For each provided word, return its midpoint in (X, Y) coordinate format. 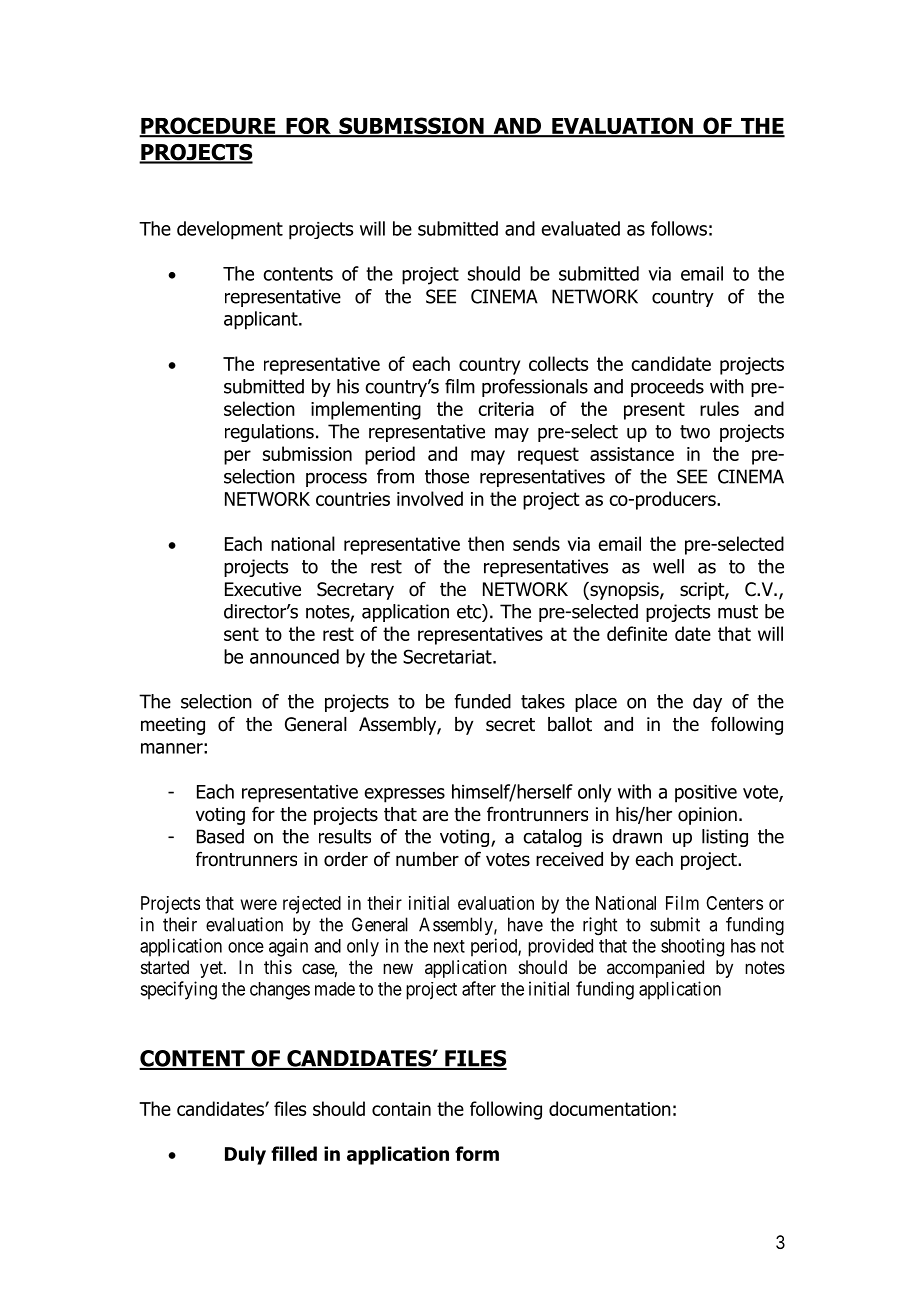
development (230, 230)
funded (482, 701)
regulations (269, 433)
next (449, 946)
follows (679, 228)
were (259, 904)
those (447, 476)
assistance (632, 454)
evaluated (580, 228)
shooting (692, 947)
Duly (245, 1155)
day (707, 703)
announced (294, 656)
